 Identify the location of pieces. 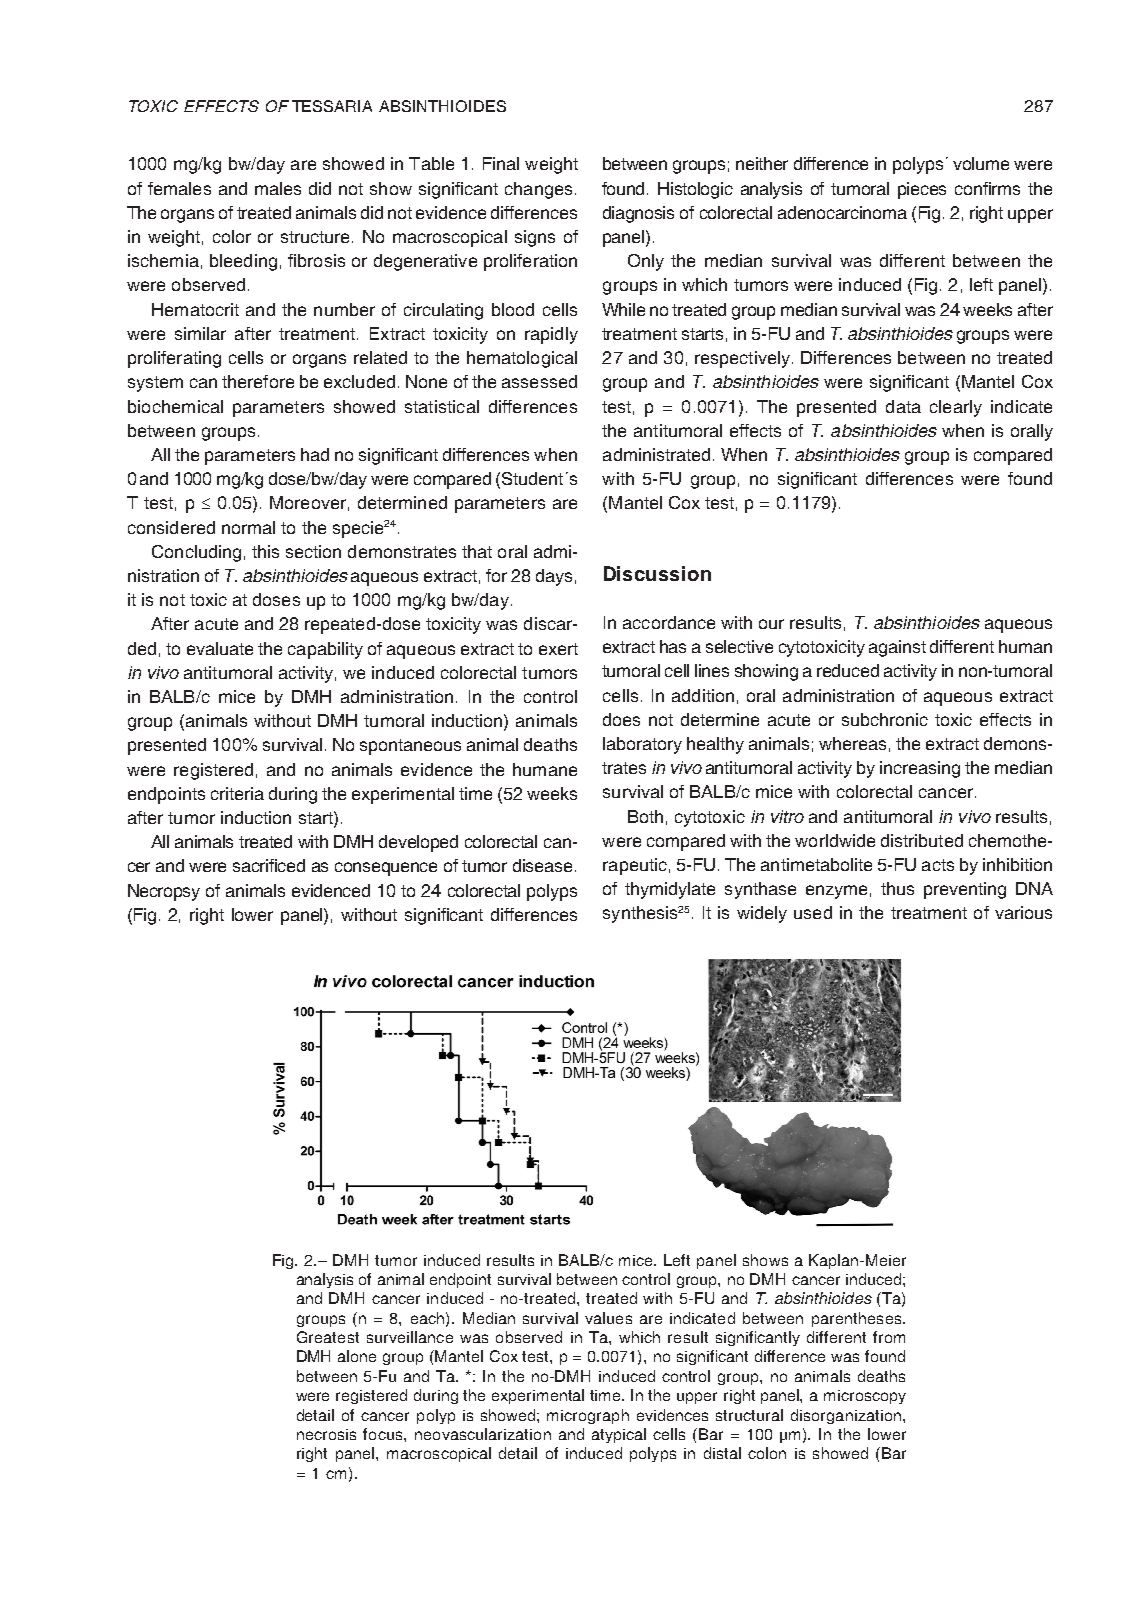
(922, 190).
